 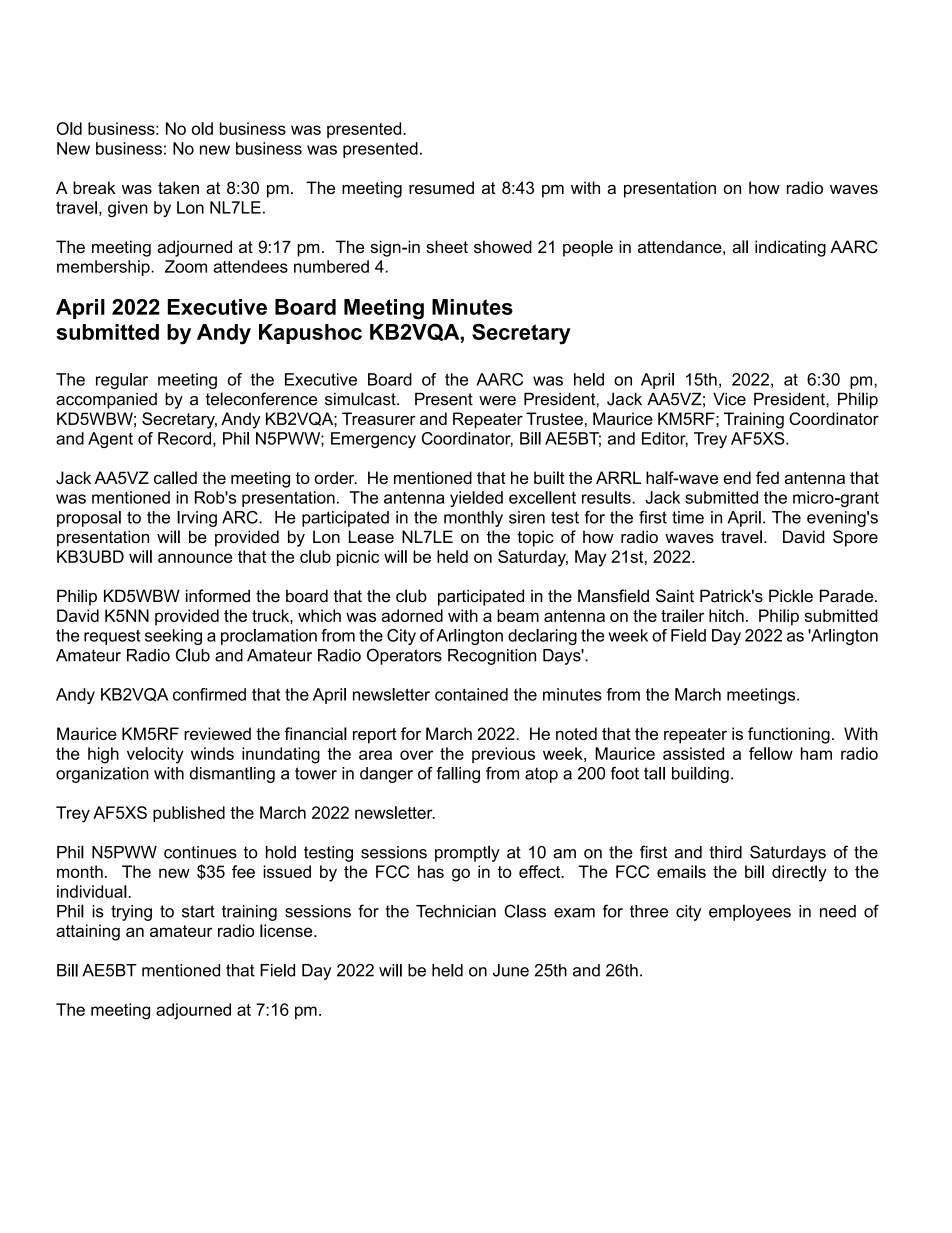 I want to click on start, so click(x=198, y=911).
